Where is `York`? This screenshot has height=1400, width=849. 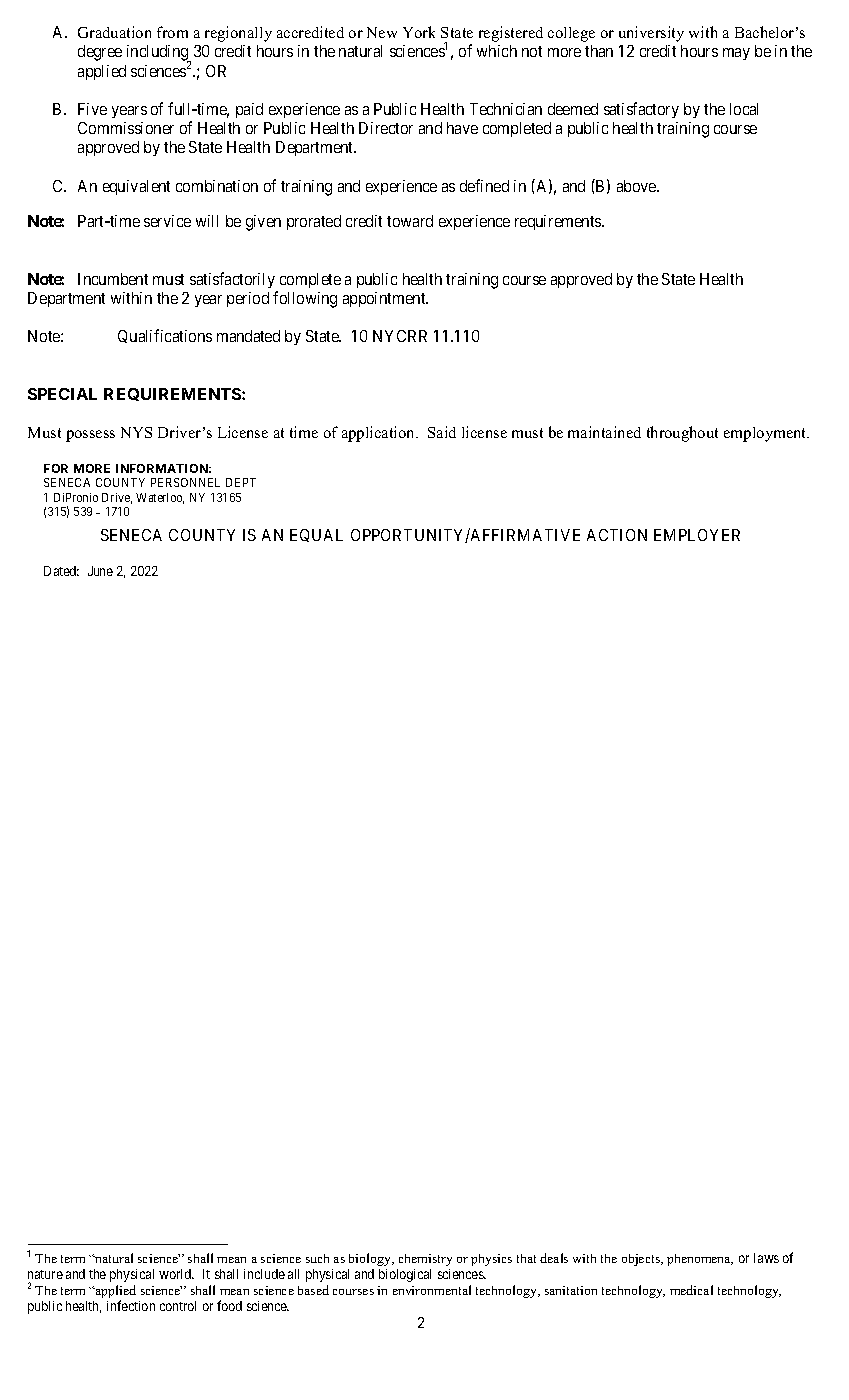
York is located at coordinates (419, 32).
